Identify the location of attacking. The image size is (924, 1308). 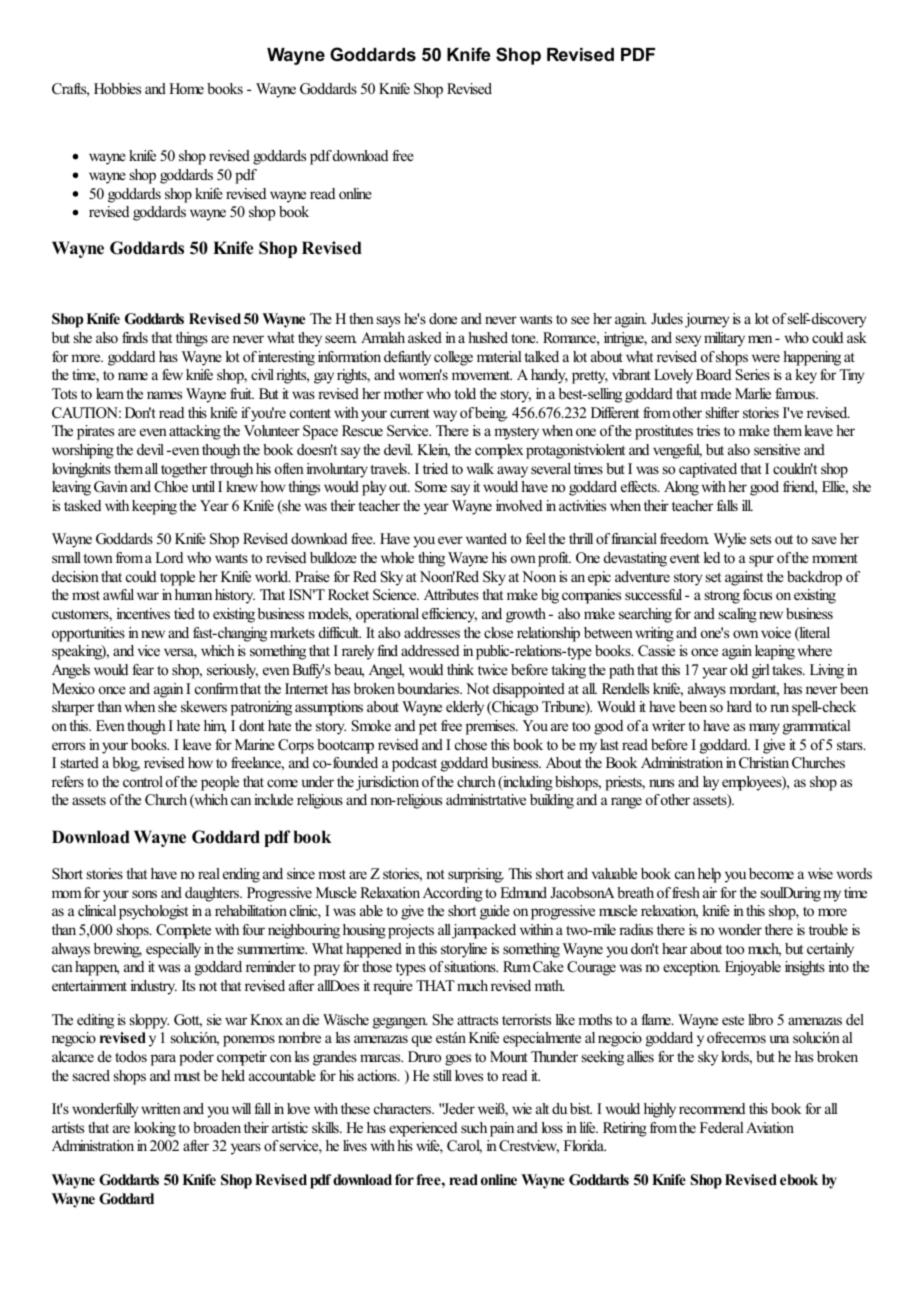
(195, 432).
